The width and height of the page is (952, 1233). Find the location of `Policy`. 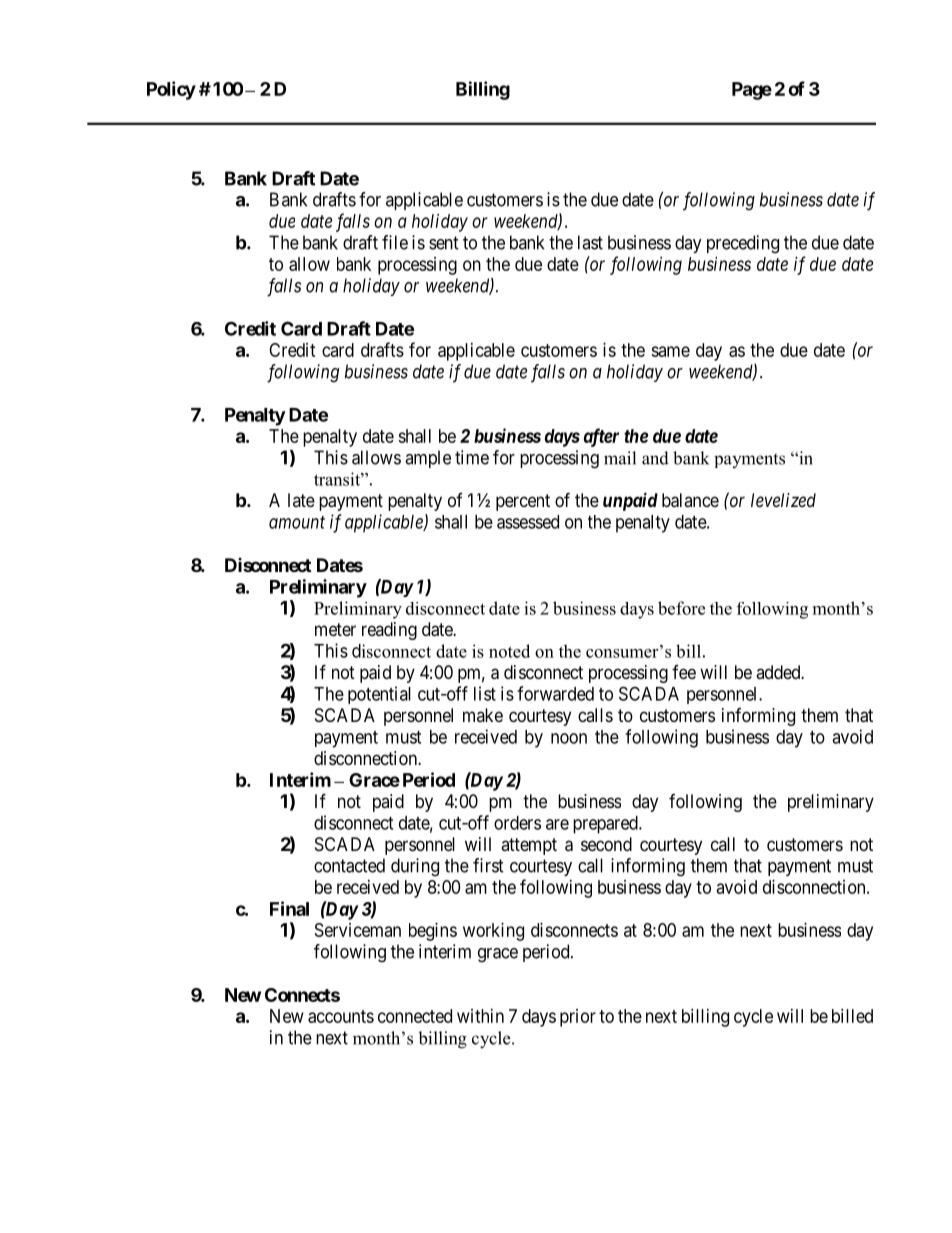

Policy is located at coordinates (171, 90).
